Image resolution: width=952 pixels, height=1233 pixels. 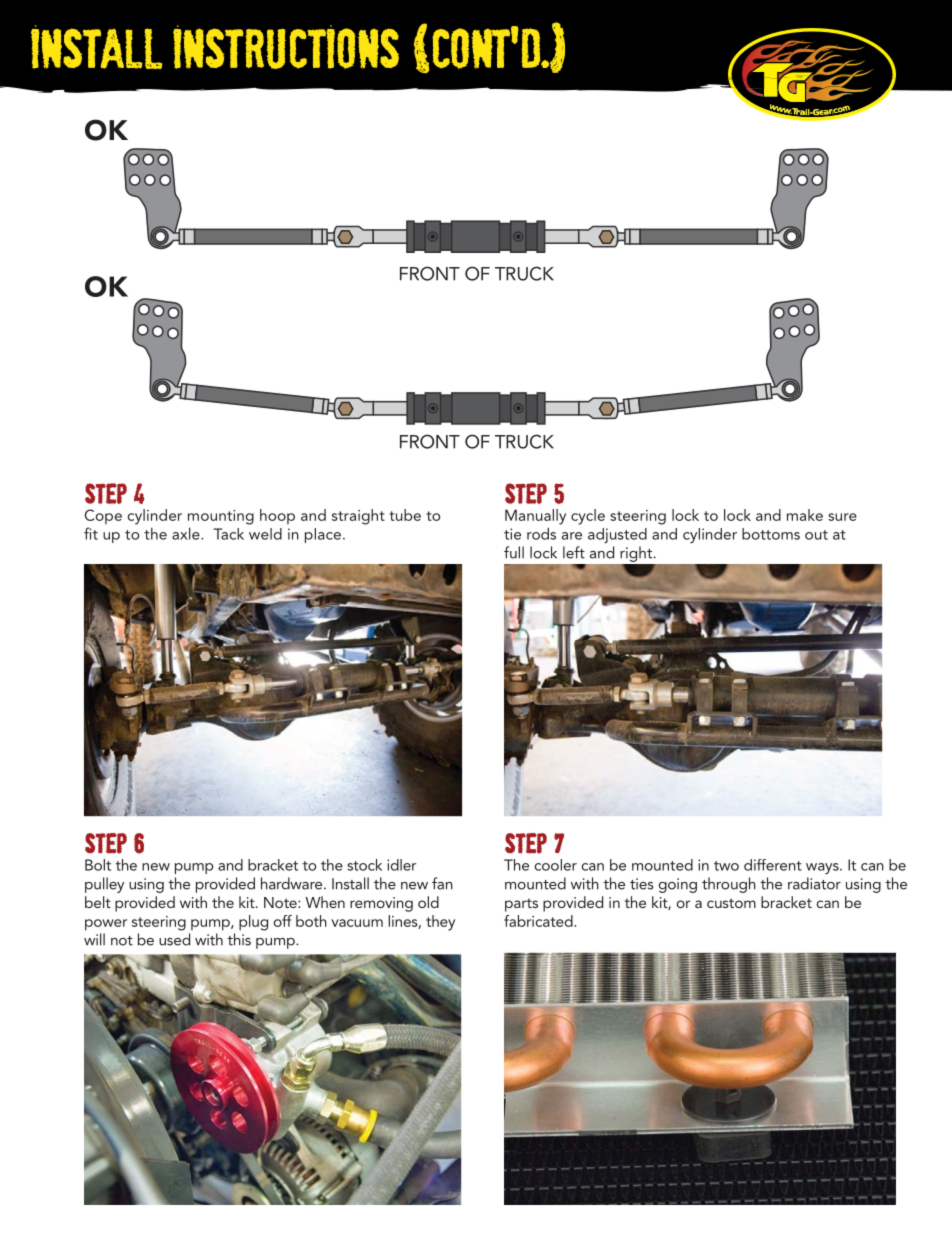 I want to click on axle, so click(x=187, y=533).
